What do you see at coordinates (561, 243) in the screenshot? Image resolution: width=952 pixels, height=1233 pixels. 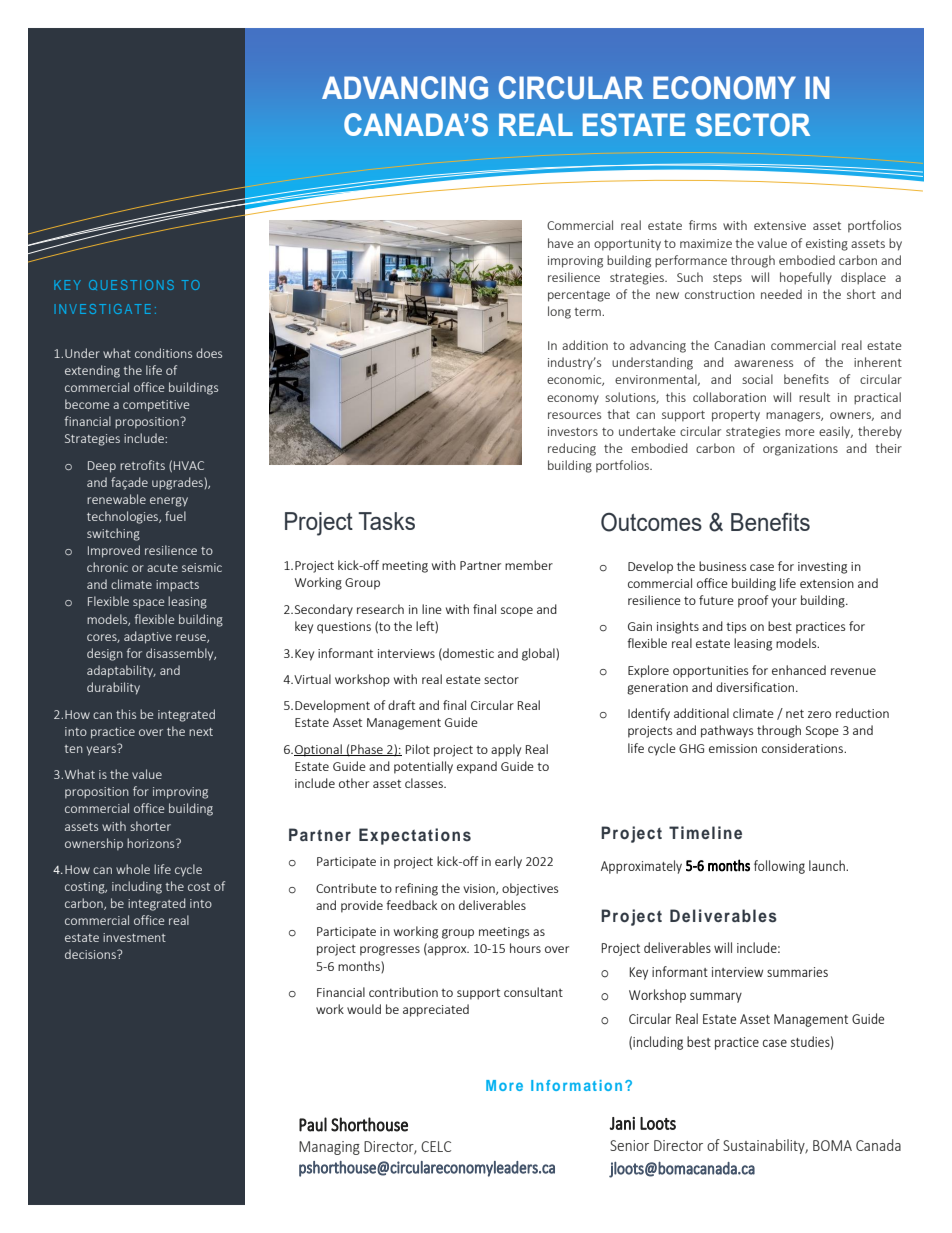 I see `have` at bounding box center [561, 243].
